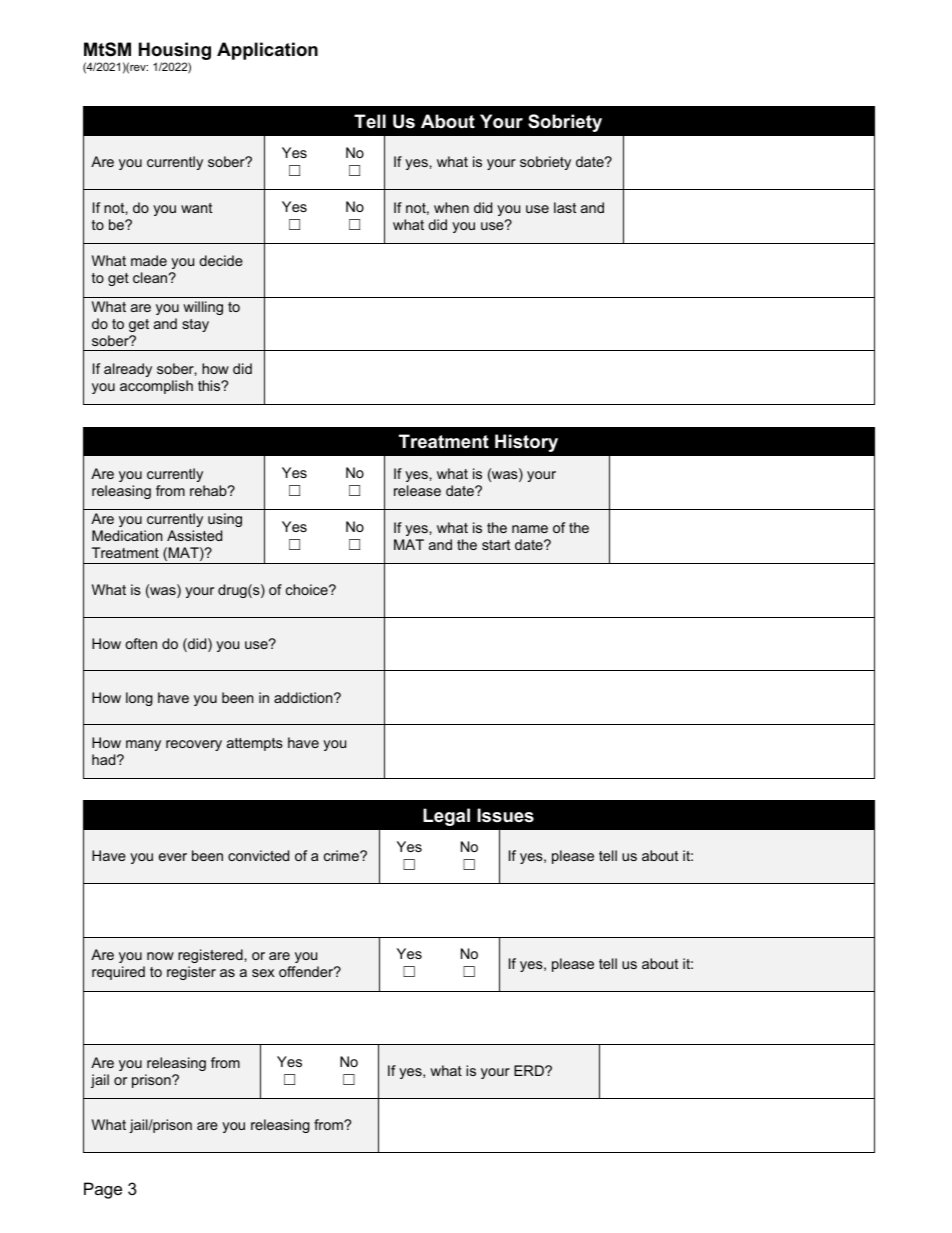  Describe the element at coordinates (196, 208) in the document. I see `want` at that location.
